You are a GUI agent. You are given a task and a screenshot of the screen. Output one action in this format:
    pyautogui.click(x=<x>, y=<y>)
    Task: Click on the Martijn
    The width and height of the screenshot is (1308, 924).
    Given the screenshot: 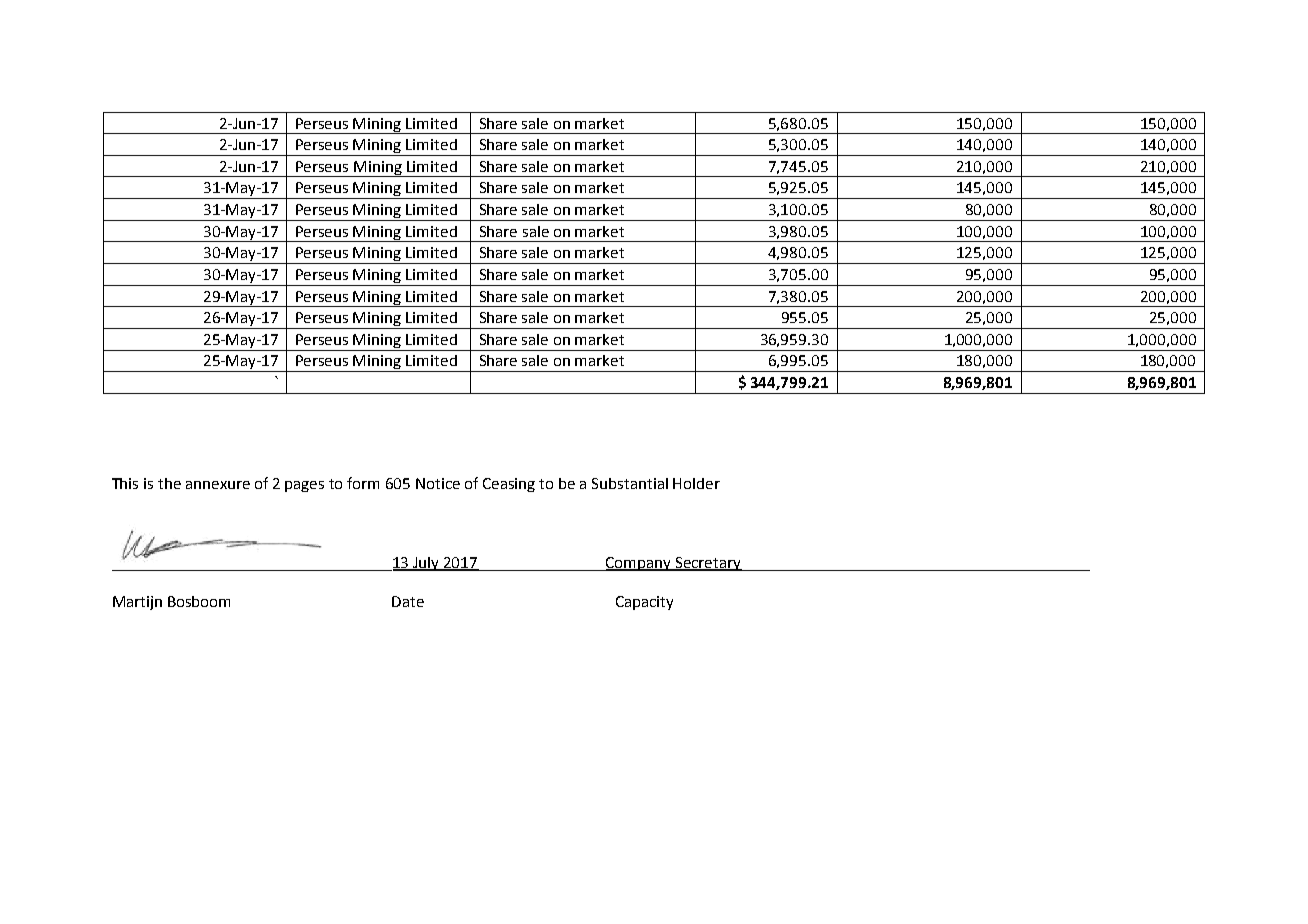 What is the action you would take?
    pyautogui.click(x=137, y=603)
